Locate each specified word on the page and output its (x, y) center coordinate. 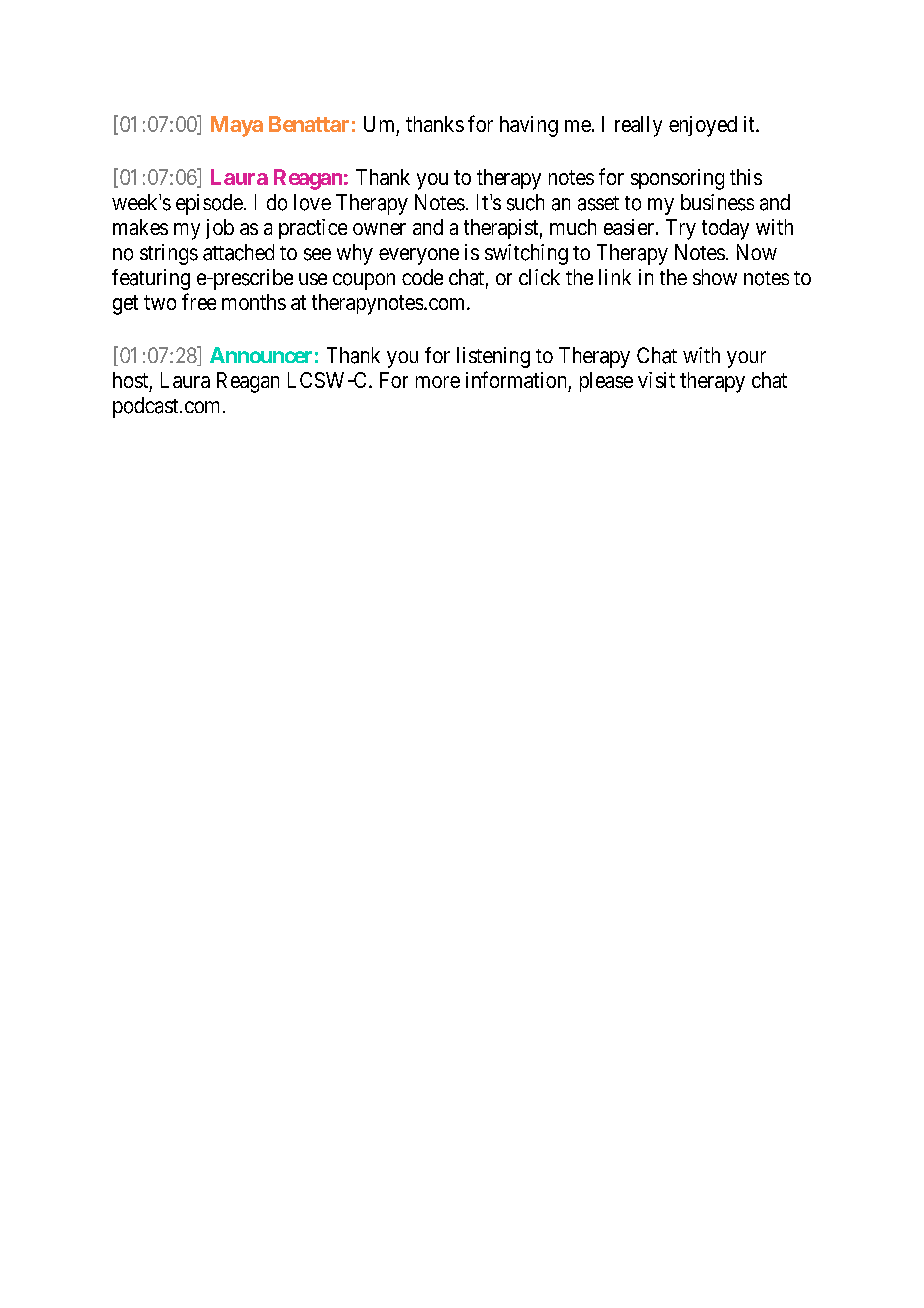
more (438, 382)
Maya (237, 126)
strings (169, 254)
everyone (419, 256)
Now (757, 252)
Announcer (261, 355)
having (529, 126)
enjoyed (703, 126)
